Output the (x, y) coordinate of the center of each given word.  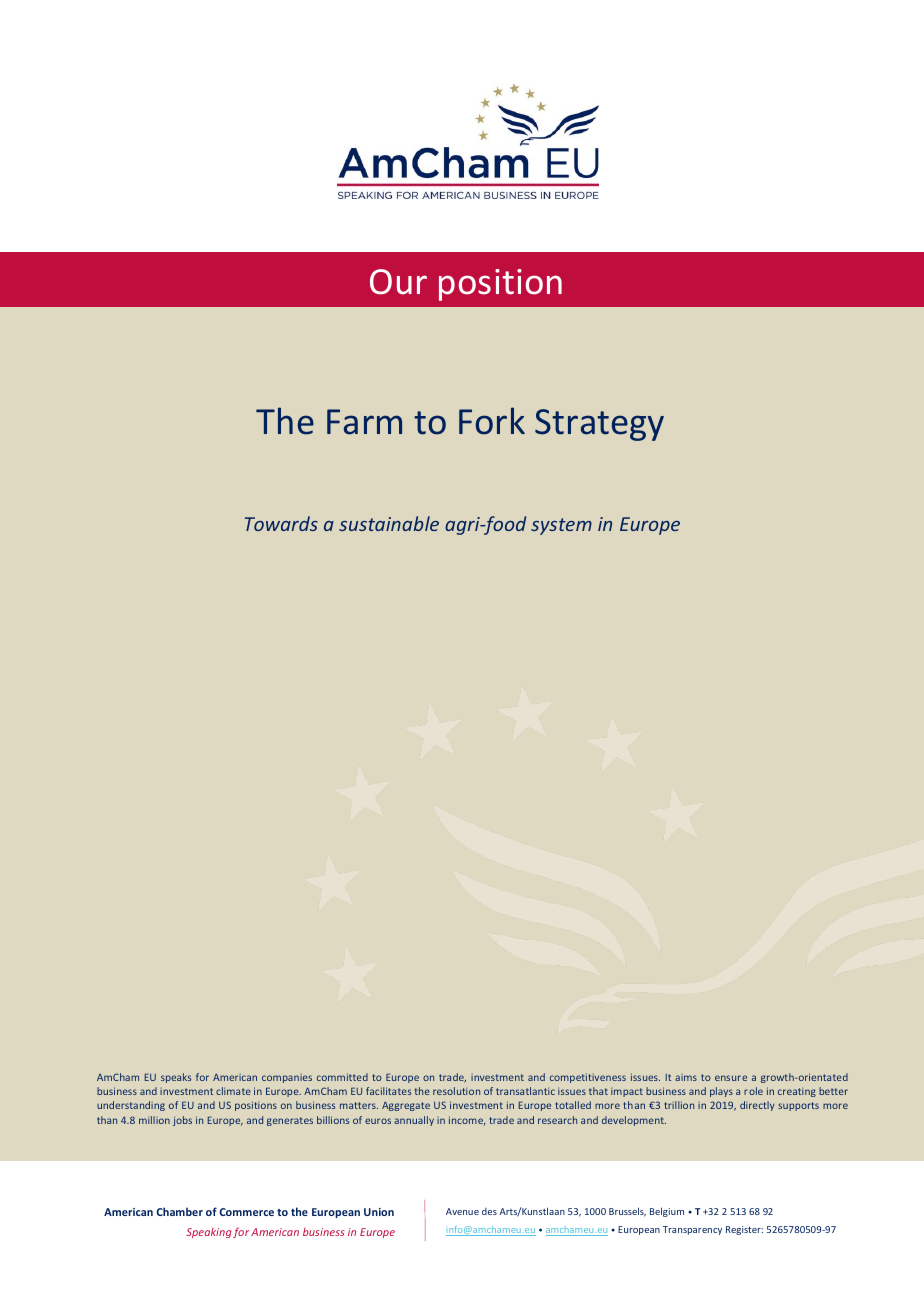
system (561, 526)
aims (686, 1077)
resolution (456, 1091)
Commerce (247, 1212)
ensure (731, 1078)
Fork (492, 421)
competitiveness (588, 1078)
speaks (176, 1078)
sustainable (389, 523)
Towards (281, 523)
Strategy (599, 425)
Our (398, 282)
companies (287, 1078)
